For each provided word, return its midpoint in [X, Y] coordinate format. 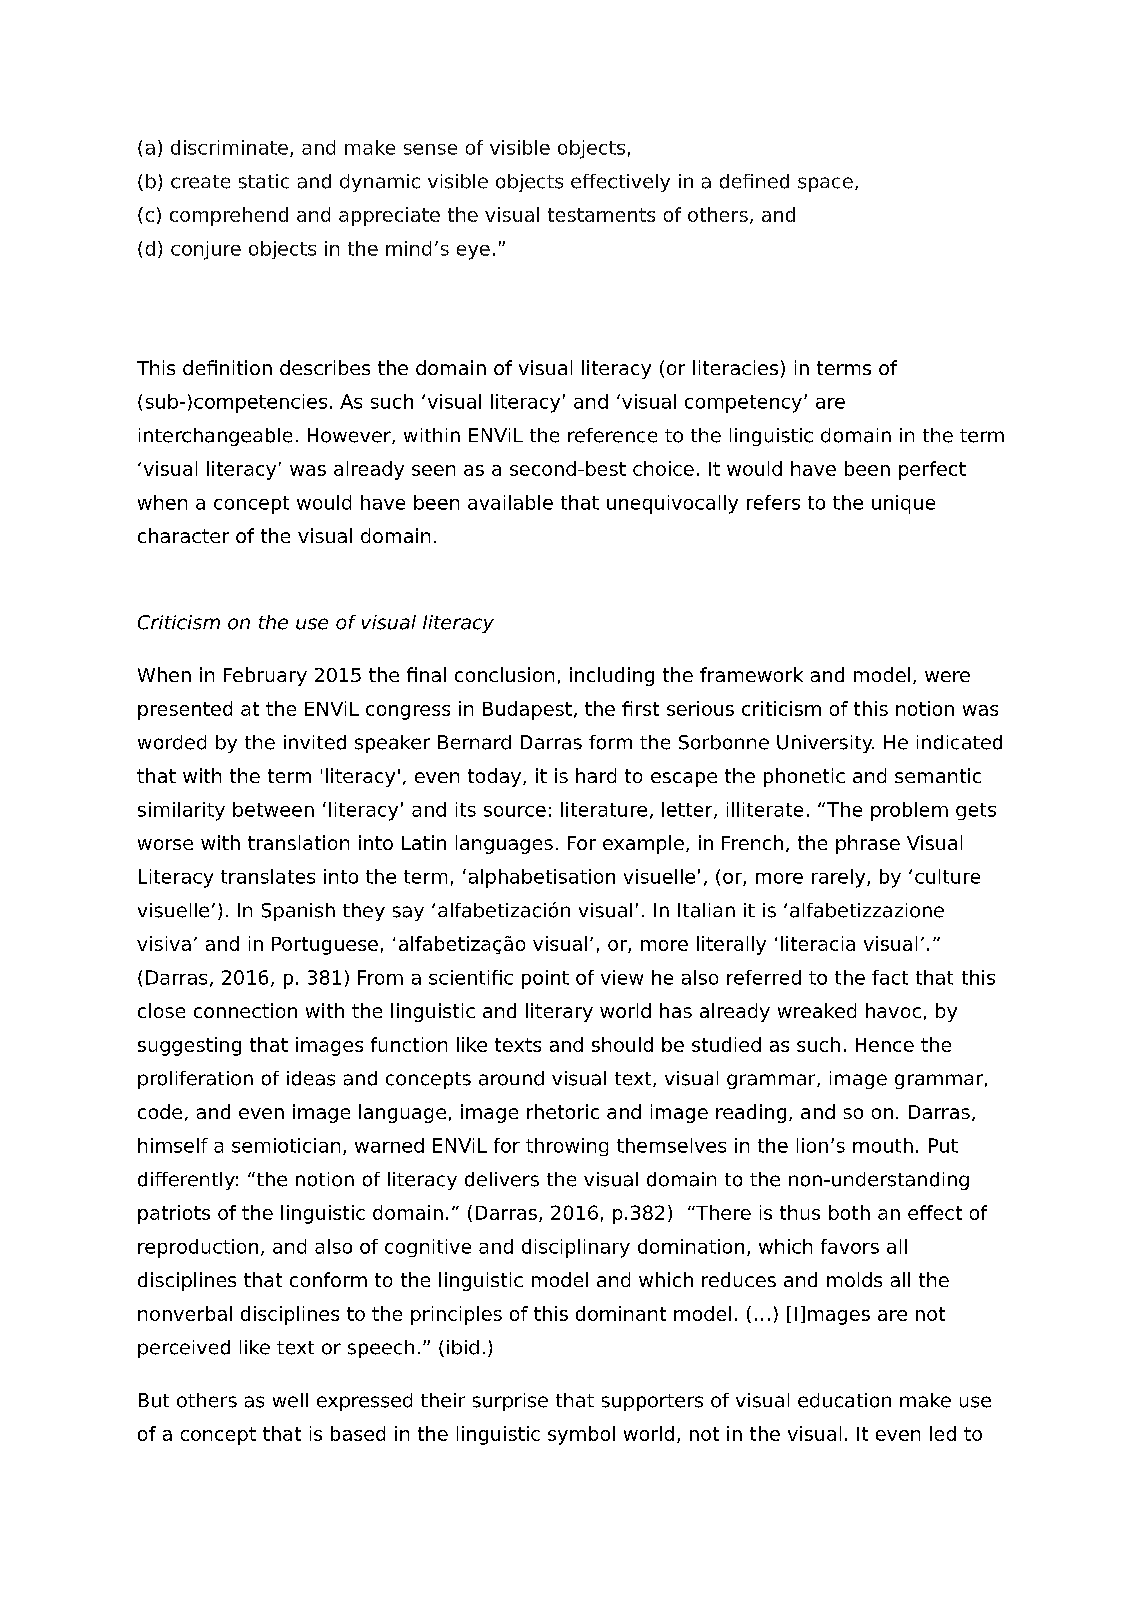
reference [612, 435]
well [290, 1400]
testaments [601, 215]
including [612, 676]
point [545, 979]
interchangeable [215, 437]
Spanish [298, 912]
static [264, 181]
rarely [840, 878]
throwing [567, 1147]
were [947, 676]
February [265, 676]
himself [173, 1145]
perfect [932, 470]
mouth [883, 1145]
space [825, 184]
